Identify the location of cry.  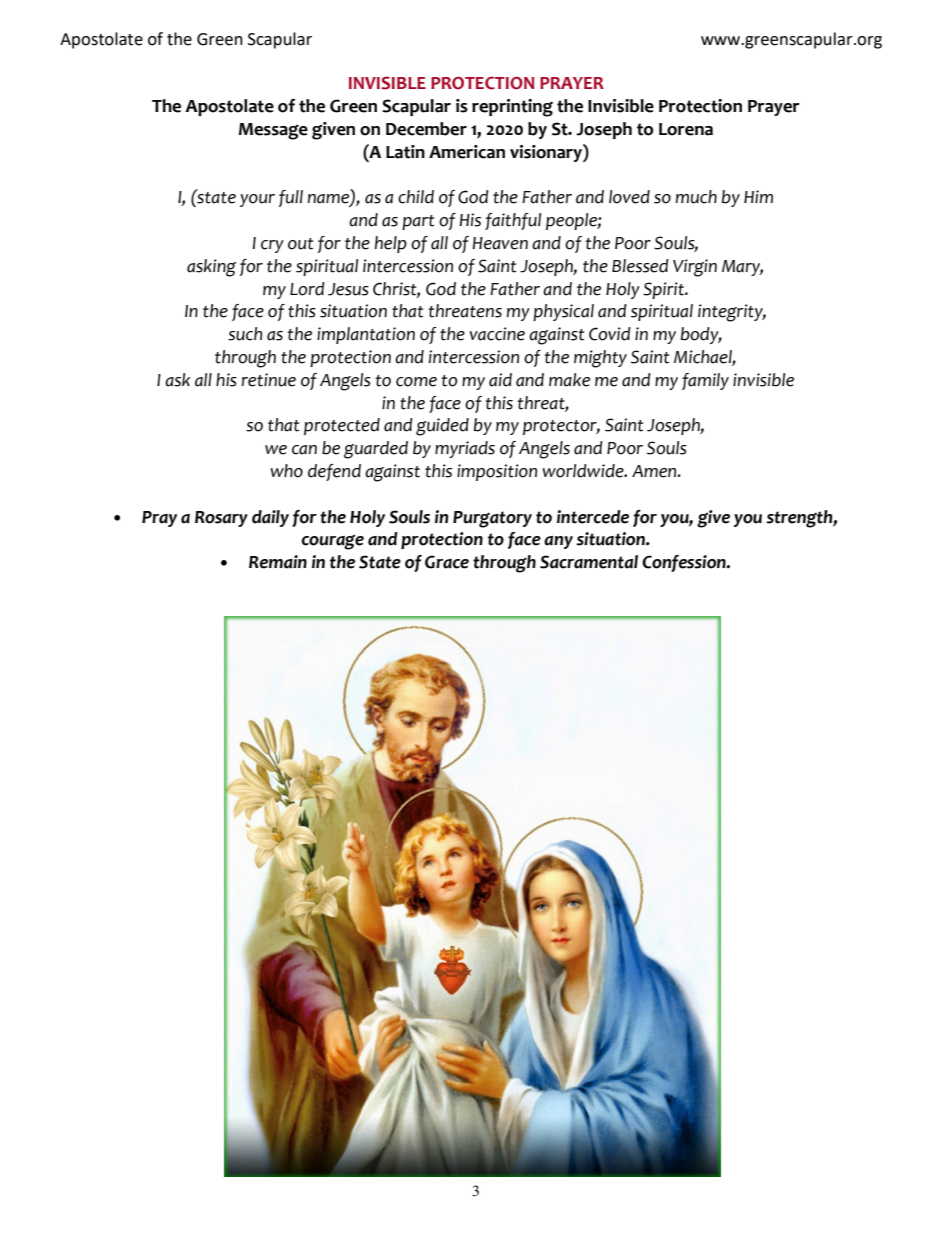
(272, 246).
